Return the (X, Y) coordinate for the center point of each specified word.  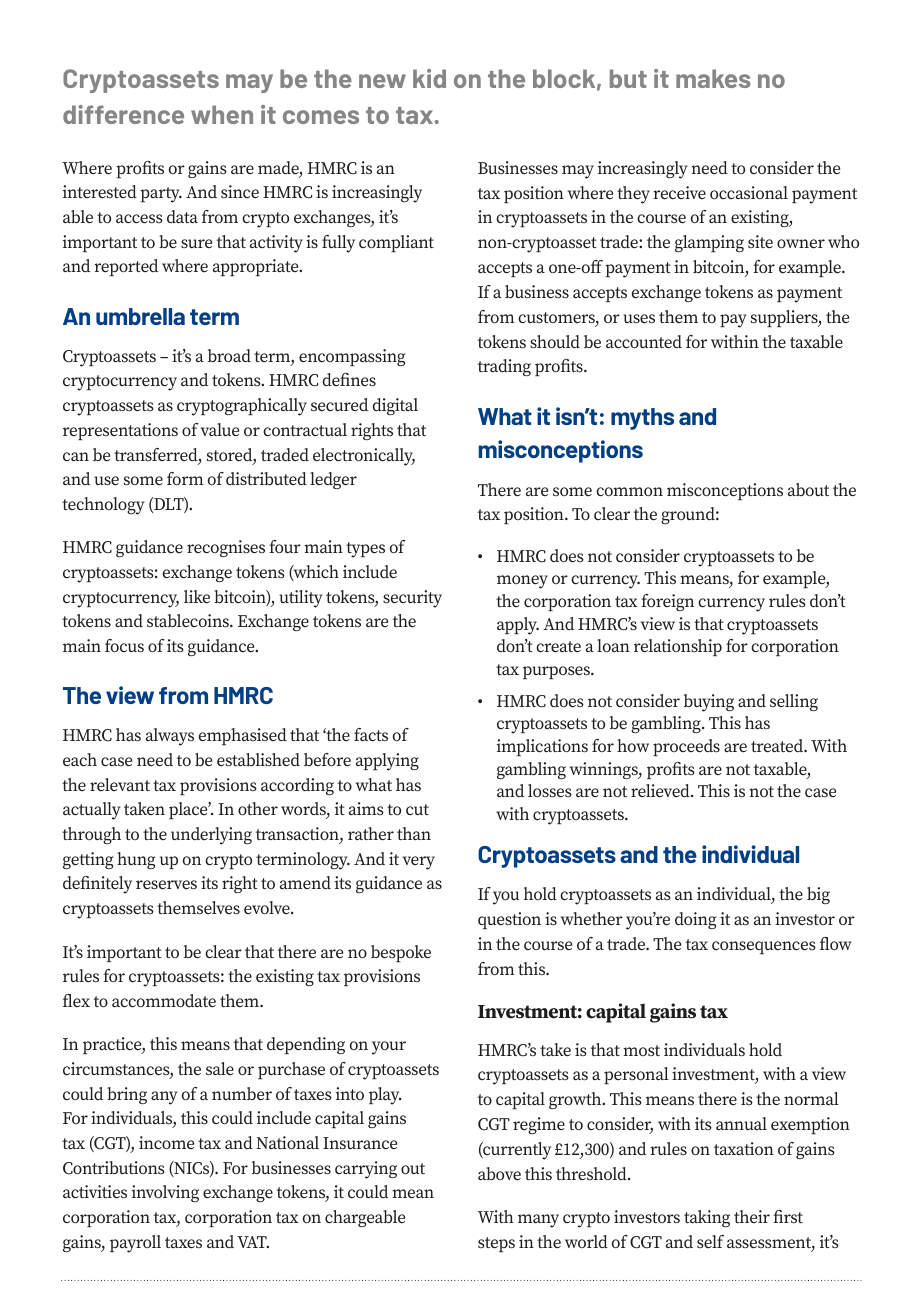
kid (429, 78)
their (752, 1216)
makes (713, 78)
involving (165, 1193)
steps (496, 1244)
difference (123, 114)
